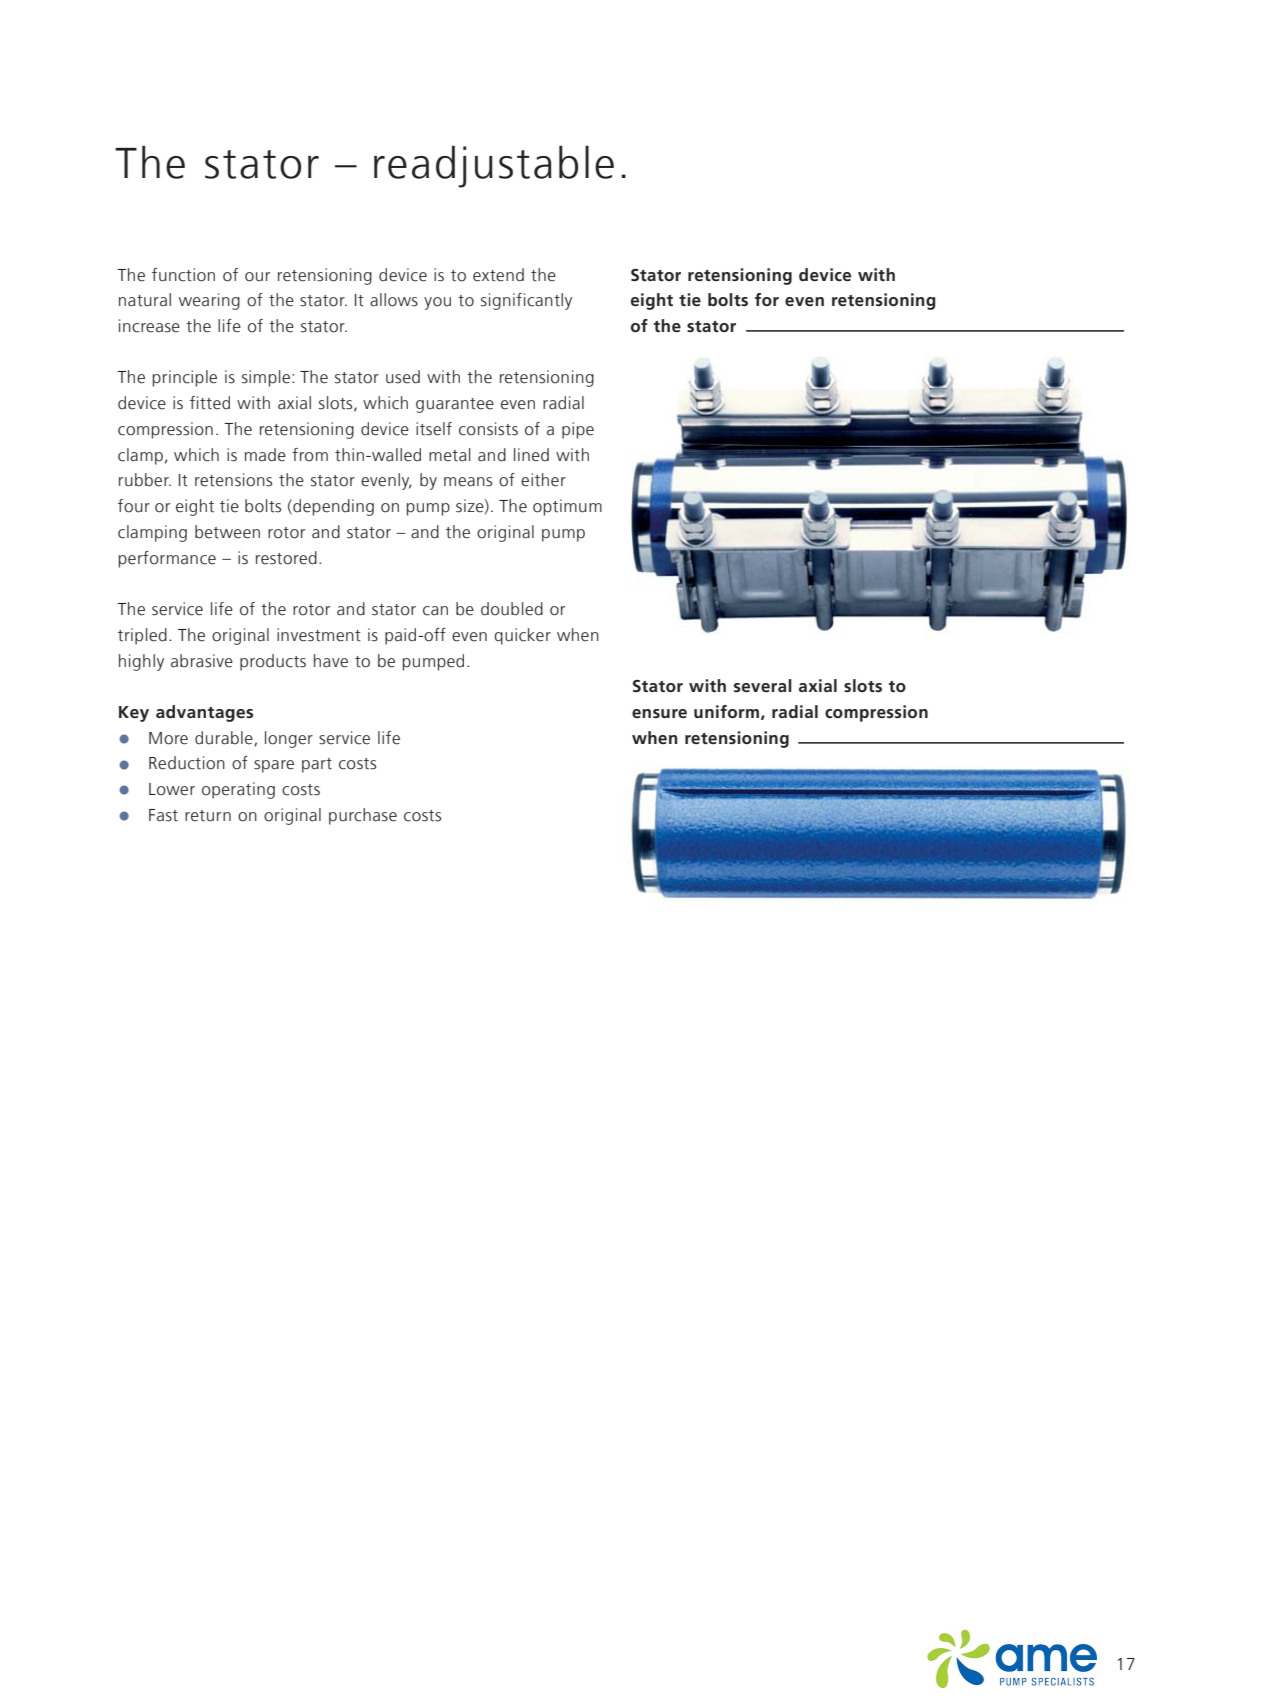 This screenshot has height=1702, width=1276. What do you see at coordinates (332, 507) in the screenshot?
I see `depending` at bounding box center [332, 507].
